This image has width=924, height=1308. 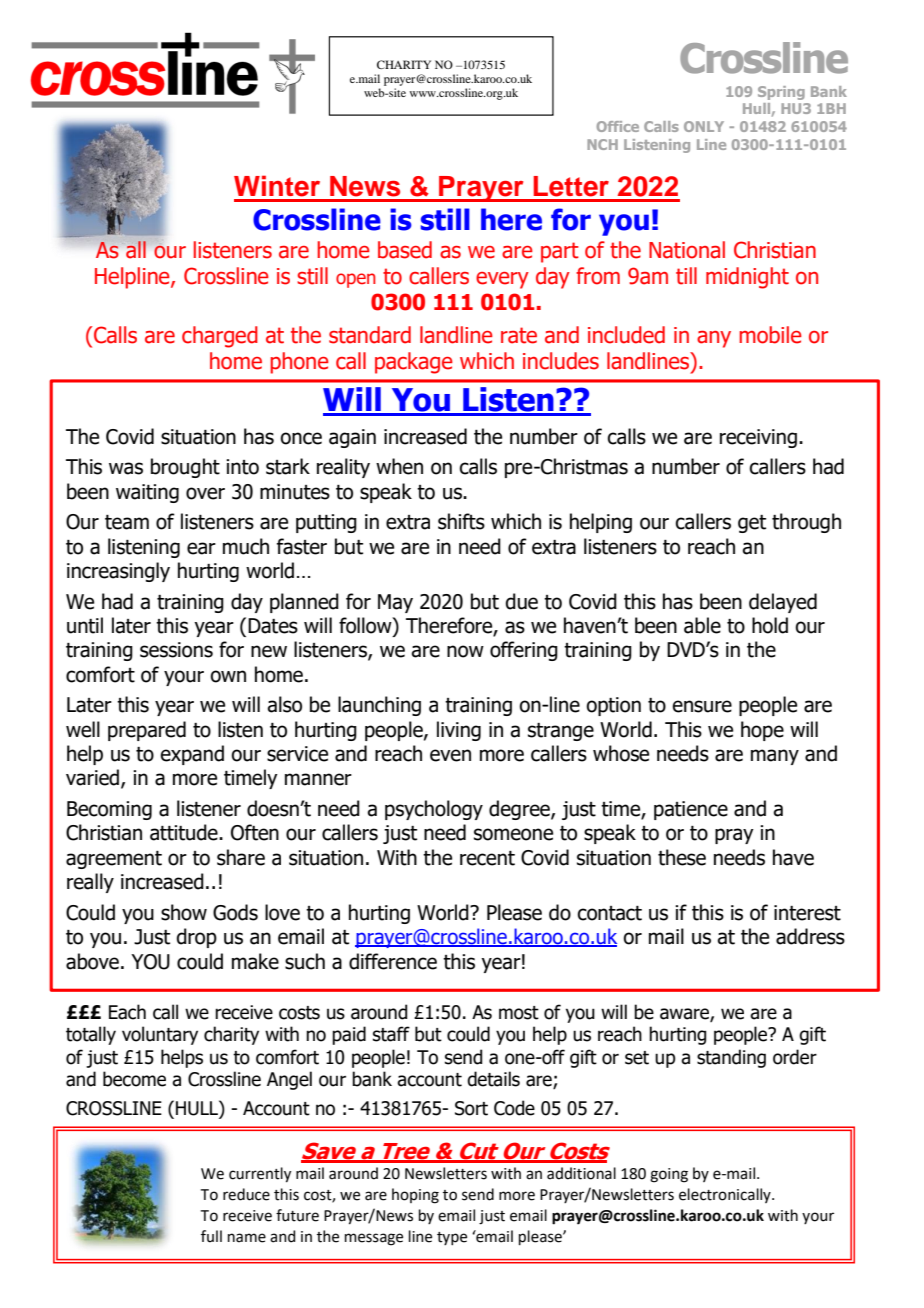 What do you see at coordinates (465, 651) in the image?
I see `now` at bounding box center [465, 651].
